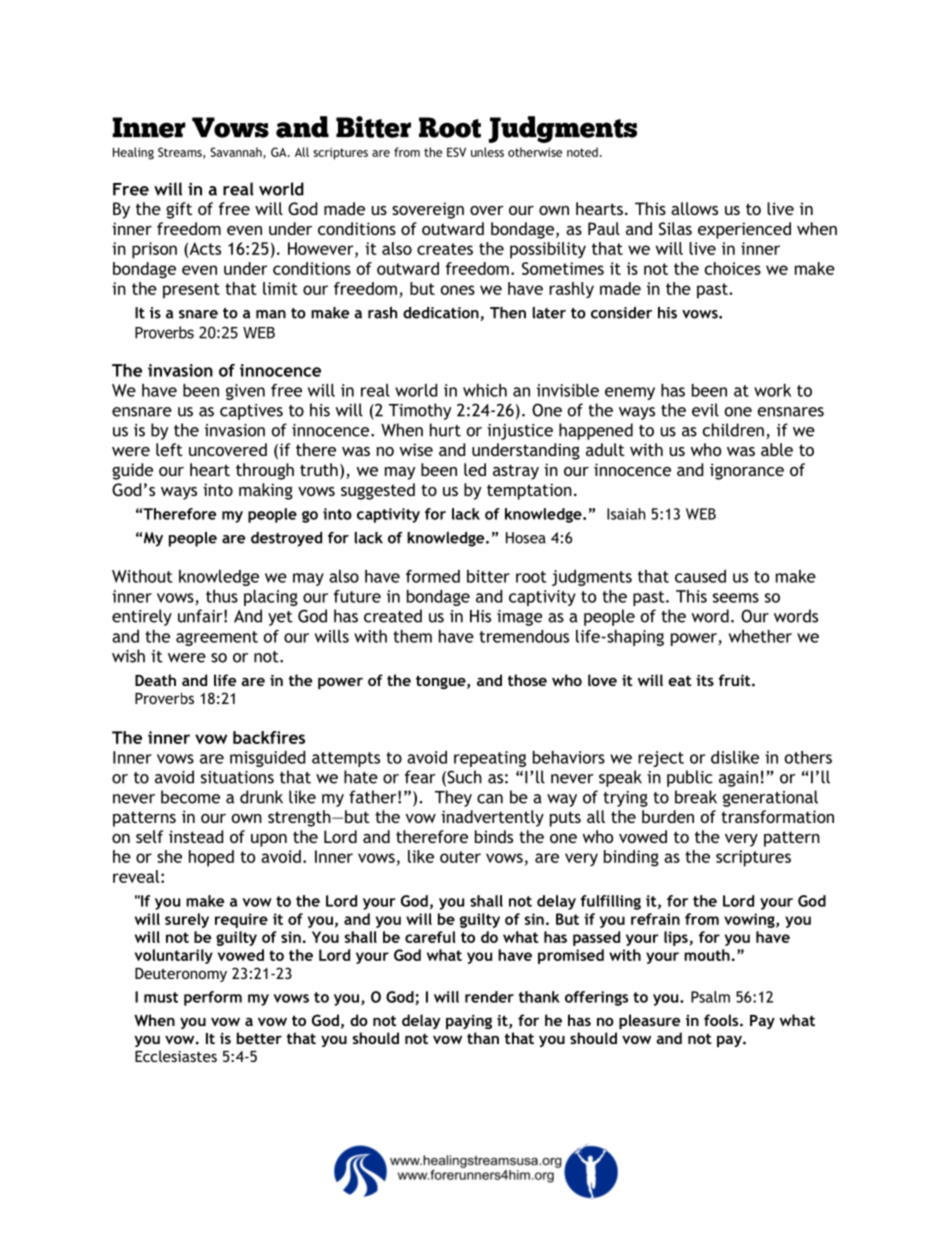 This page has height=1233, width=952. Describe the element at coordinates (694, 208) in the page. I see `allows` at that location.
